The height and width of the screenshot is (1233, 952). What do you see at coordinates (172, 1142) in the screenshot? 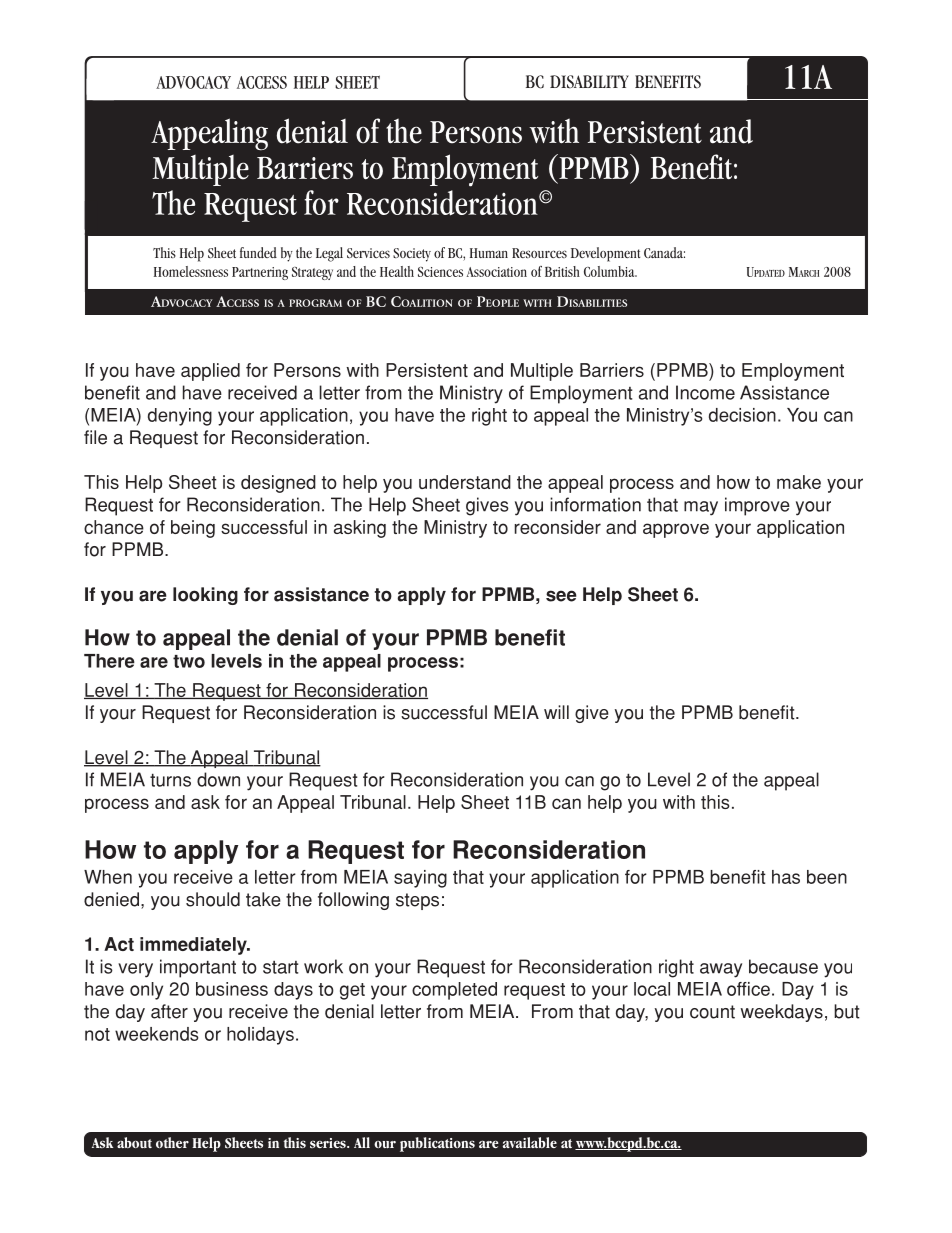
I see `other` at bounding box center [172, 1142].
